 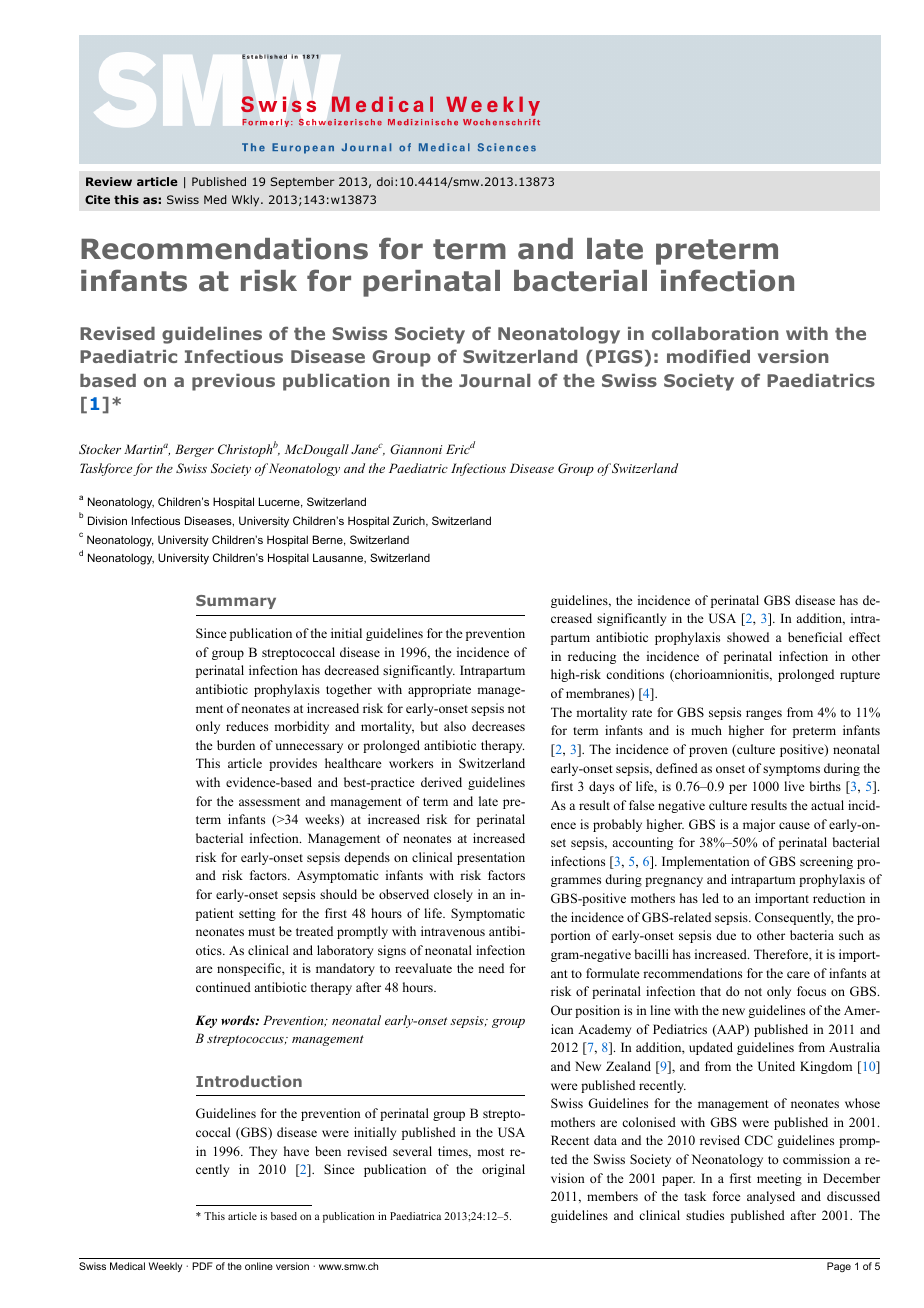 What do you see at coordinates (503, 1170) in the screenshot?
I see `original` at bounding box center [503, 1170].
